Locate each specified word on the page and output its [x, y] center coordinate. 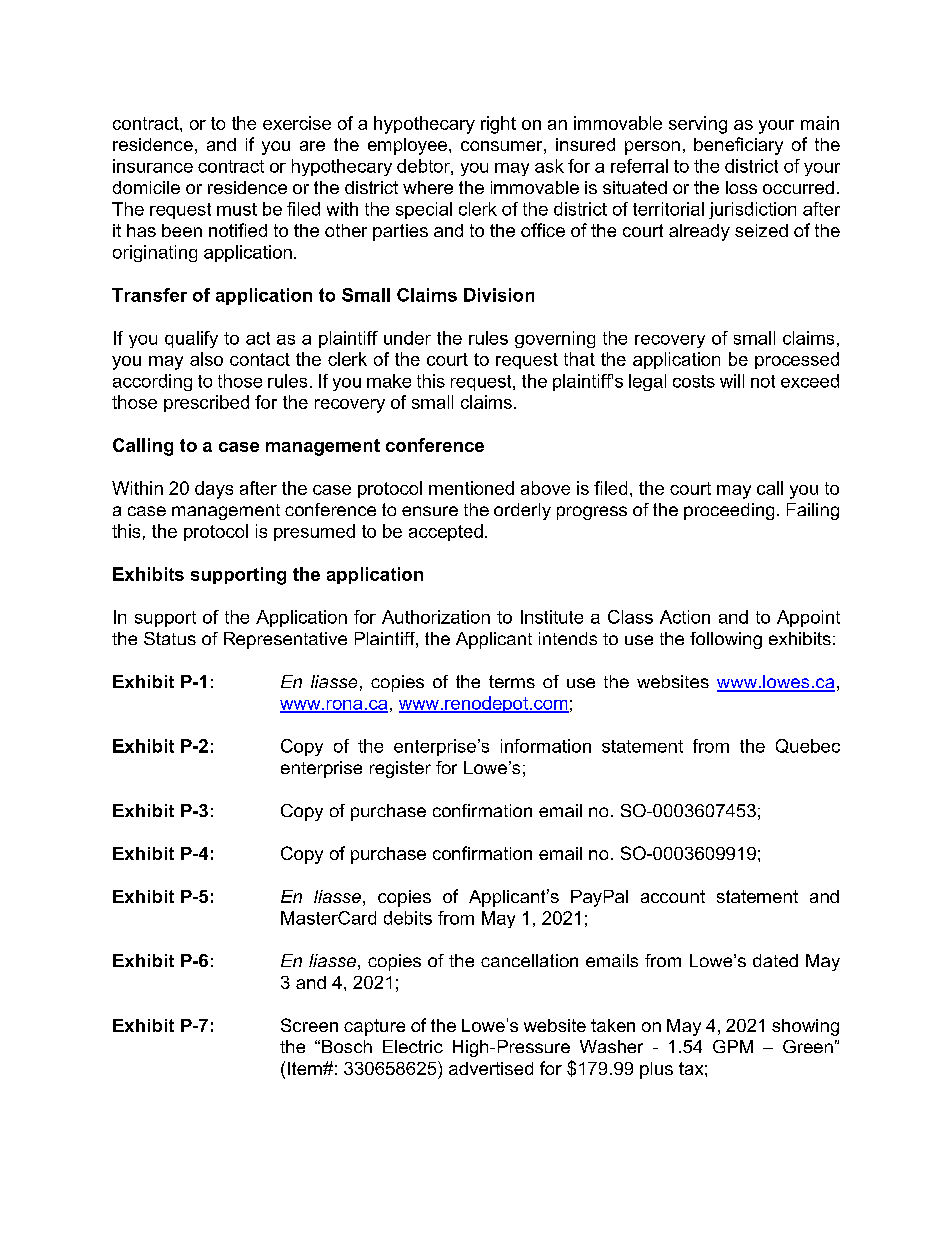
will [732, 381]
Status [170, 638]
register [400, 769]
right [498, 125]
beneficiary [738, 146]
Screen [309, 1025]
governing [555, 339]
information [546, 746]
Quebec [808, 746]
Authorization [436, 617]
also [206, 359]
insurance [153, 166]
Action [685, 617]
